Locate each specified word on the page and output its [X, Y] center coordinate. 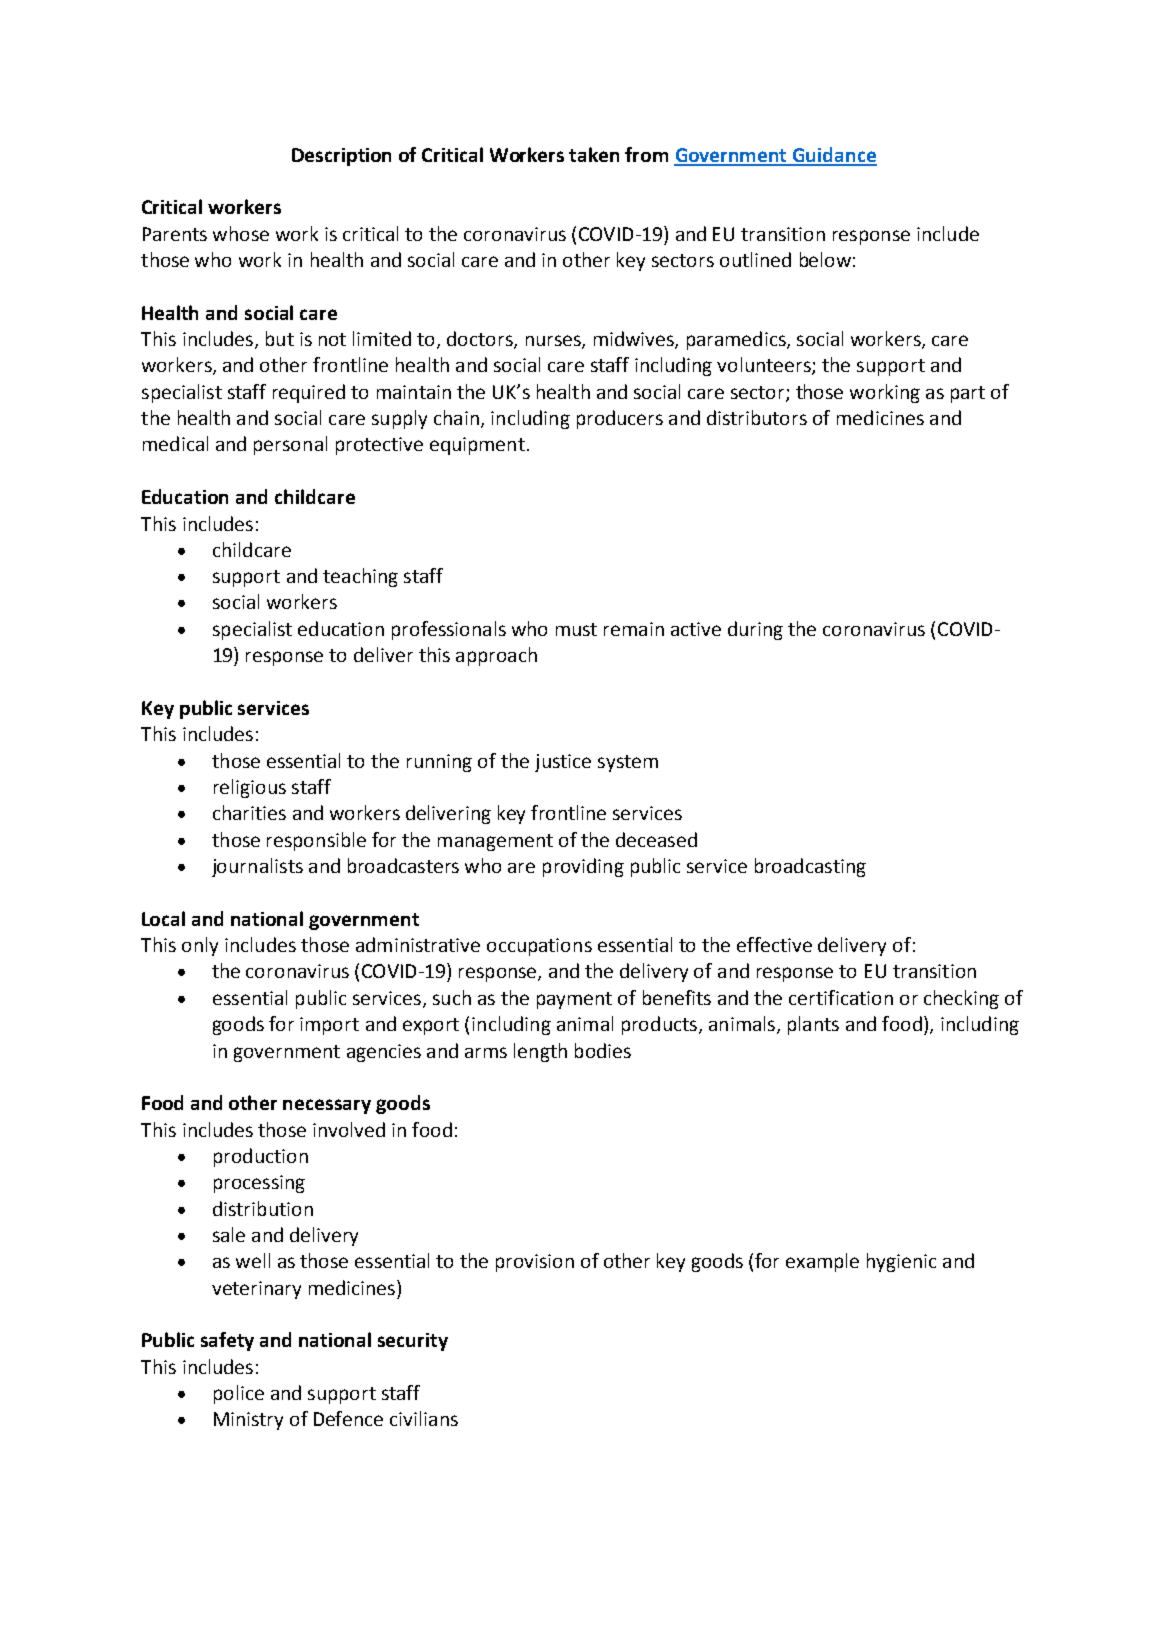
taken [594, 154]
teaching [360, 577]
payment [574, 1000]
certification [841, 997]
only [200, 946]
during [755, 630]
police [239, 1394]
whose [241, 233]
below [825, 259]
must [576, 629]
